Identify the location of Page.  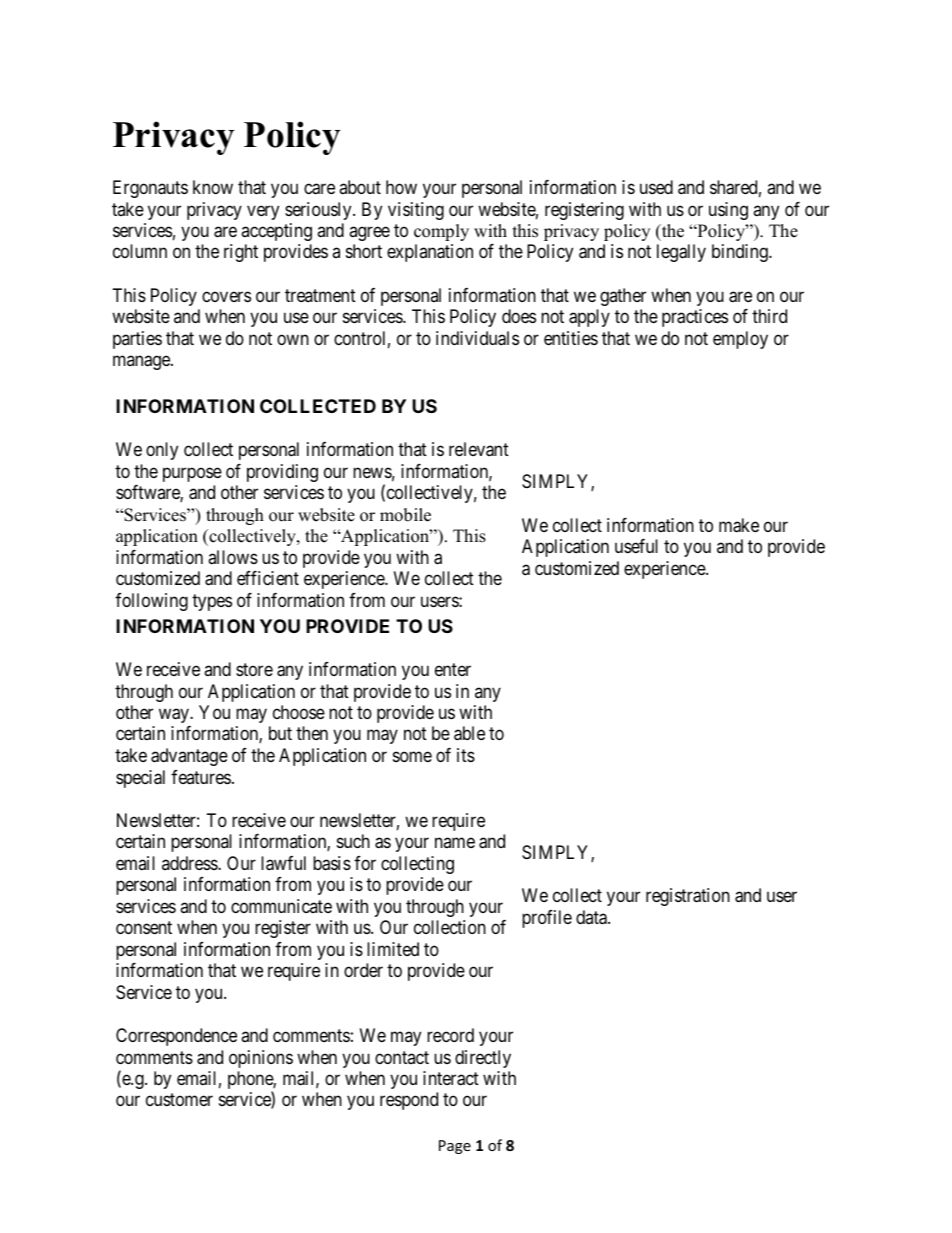
(455, 1147).
